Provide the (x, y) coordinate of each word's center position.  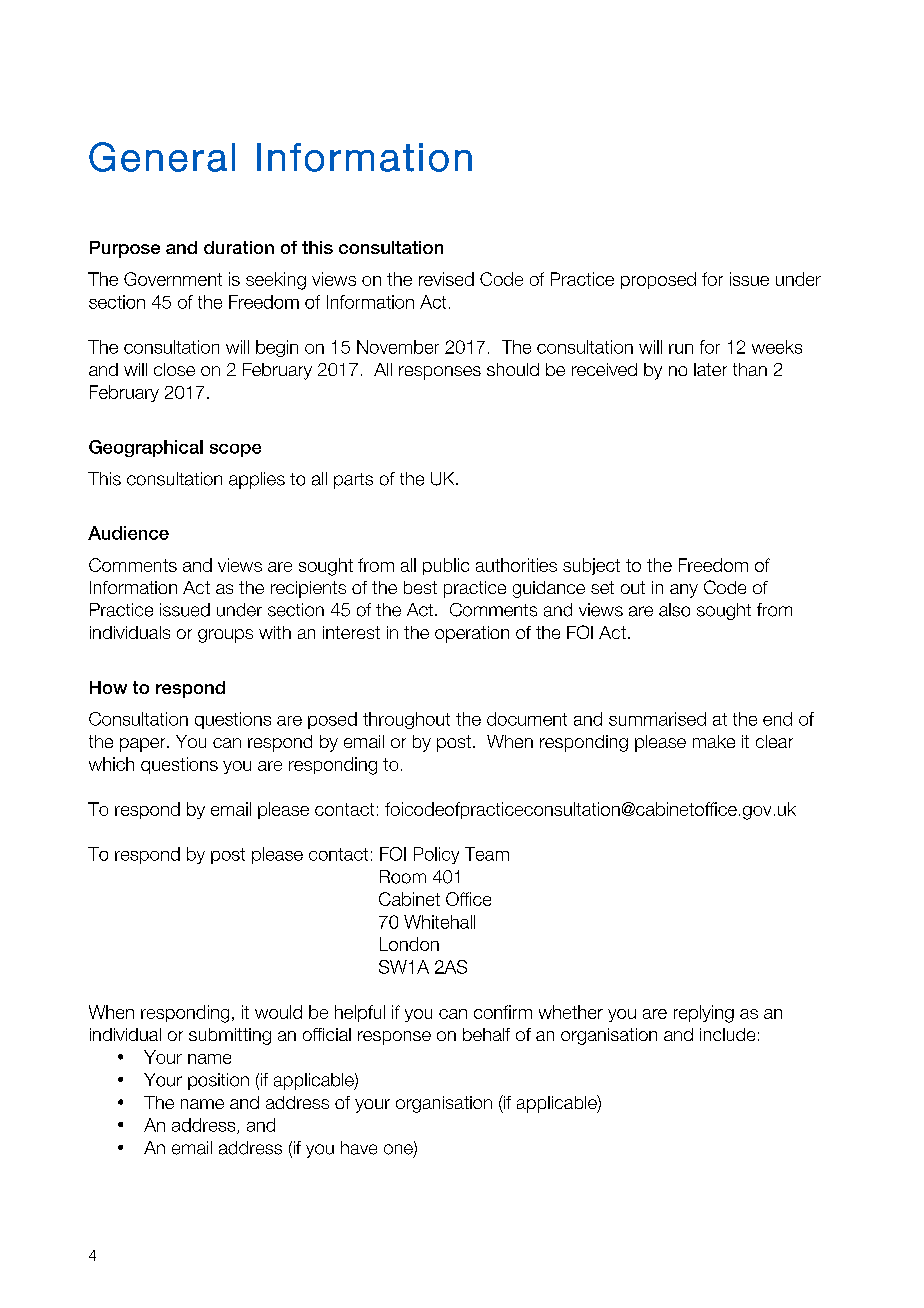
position (218, 1081)
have (359, 1148)
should (513, 369)
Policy (436, 855)
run (681, 349)
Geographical (146, 448)
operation (472, 634)
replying (704, 1014)
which (111, 764)
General (162, 157)
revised (446, 279)
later (710, 369)
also (674, 610)
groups (225, 636)
